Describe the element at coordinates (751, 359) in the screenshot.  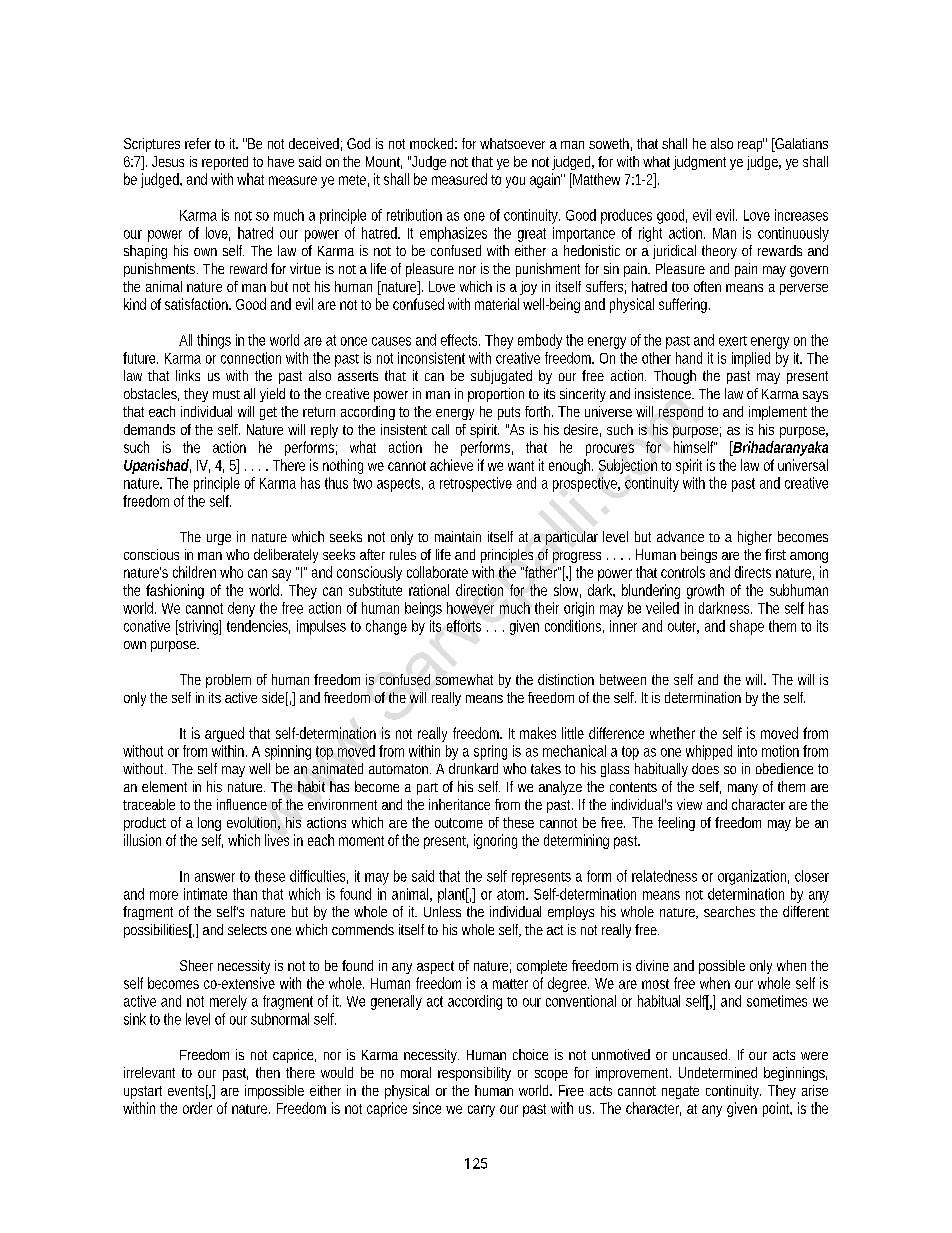
I see `implied` at that location.
